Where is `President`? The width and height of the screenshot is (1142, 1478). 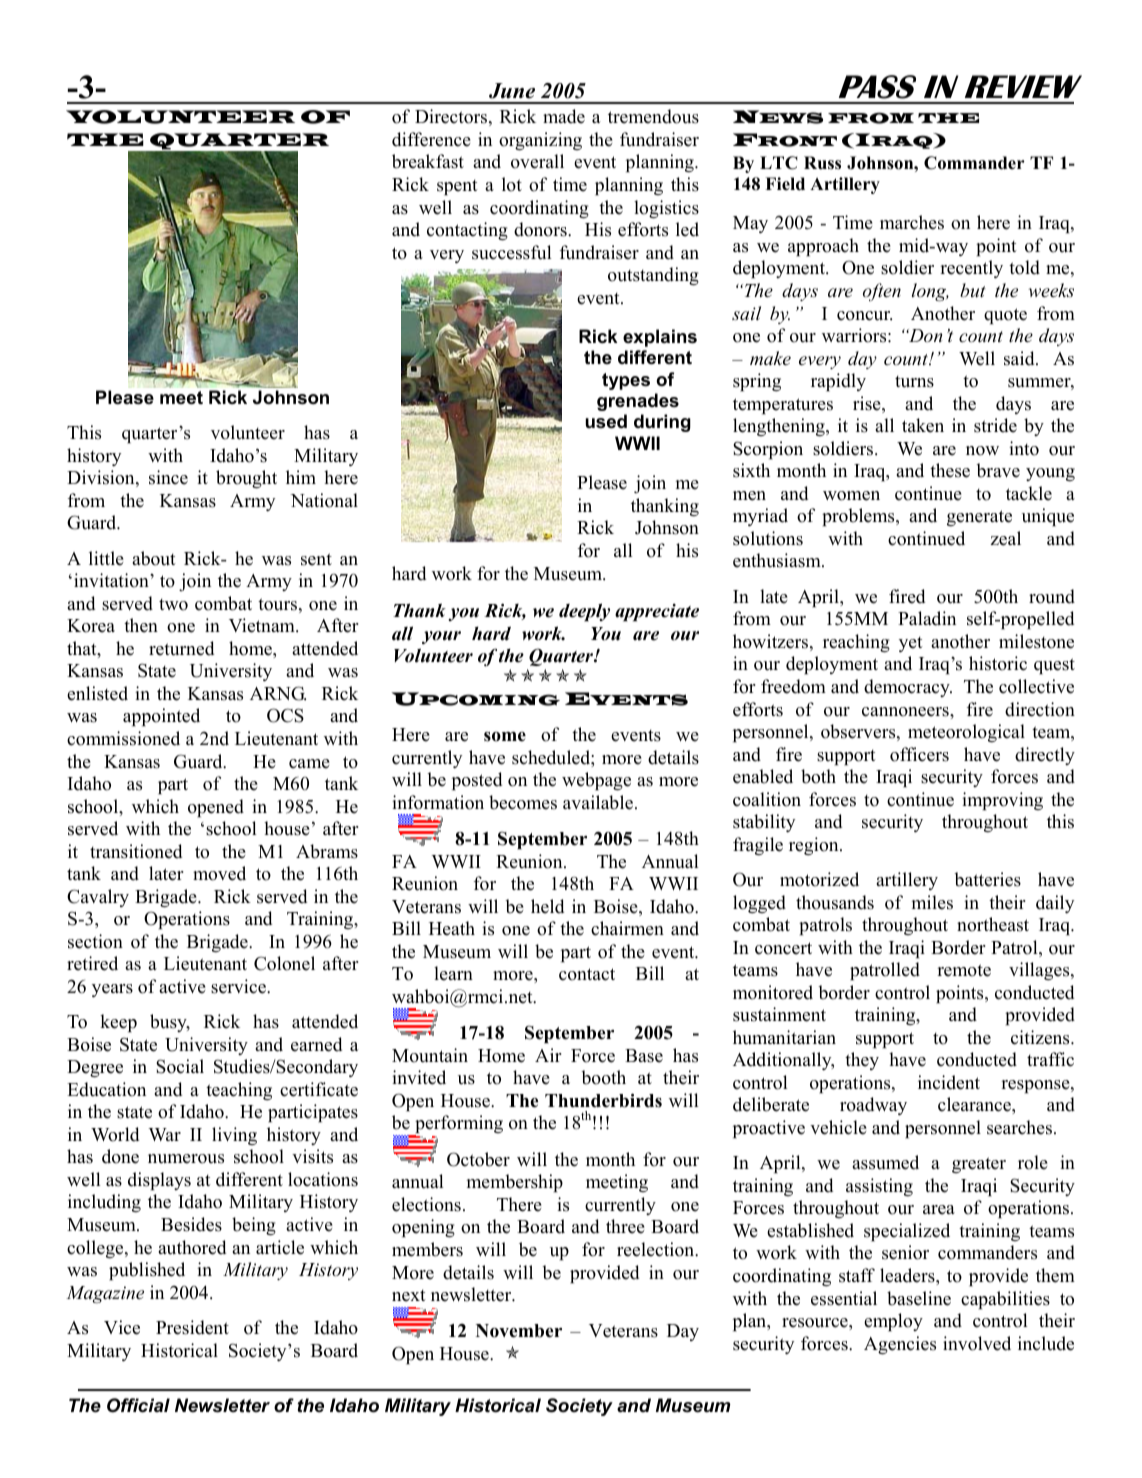
President is located at coordinates (192, 1327).
